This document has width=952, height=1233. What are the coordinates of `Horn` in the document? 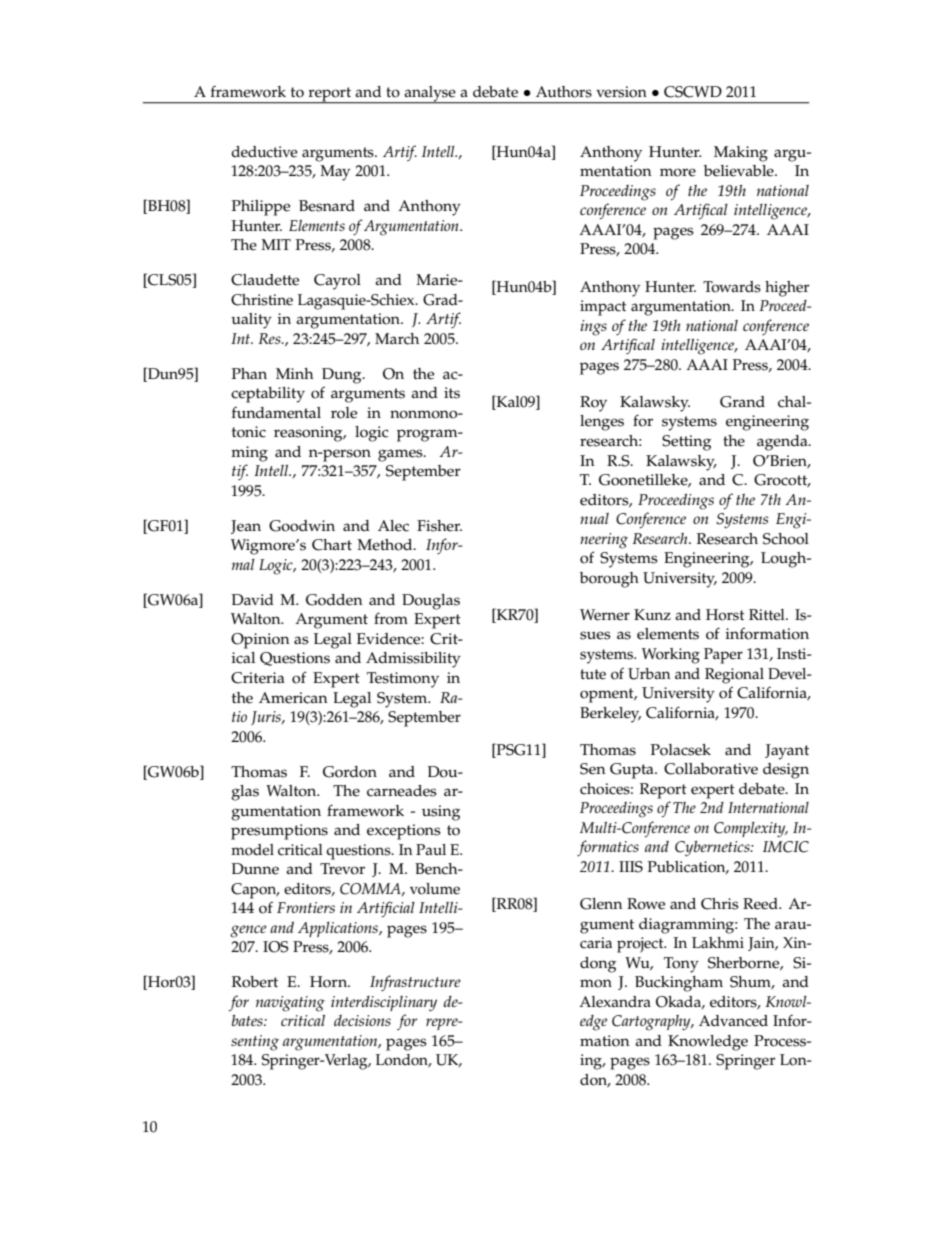 It's located at (330, 982).
